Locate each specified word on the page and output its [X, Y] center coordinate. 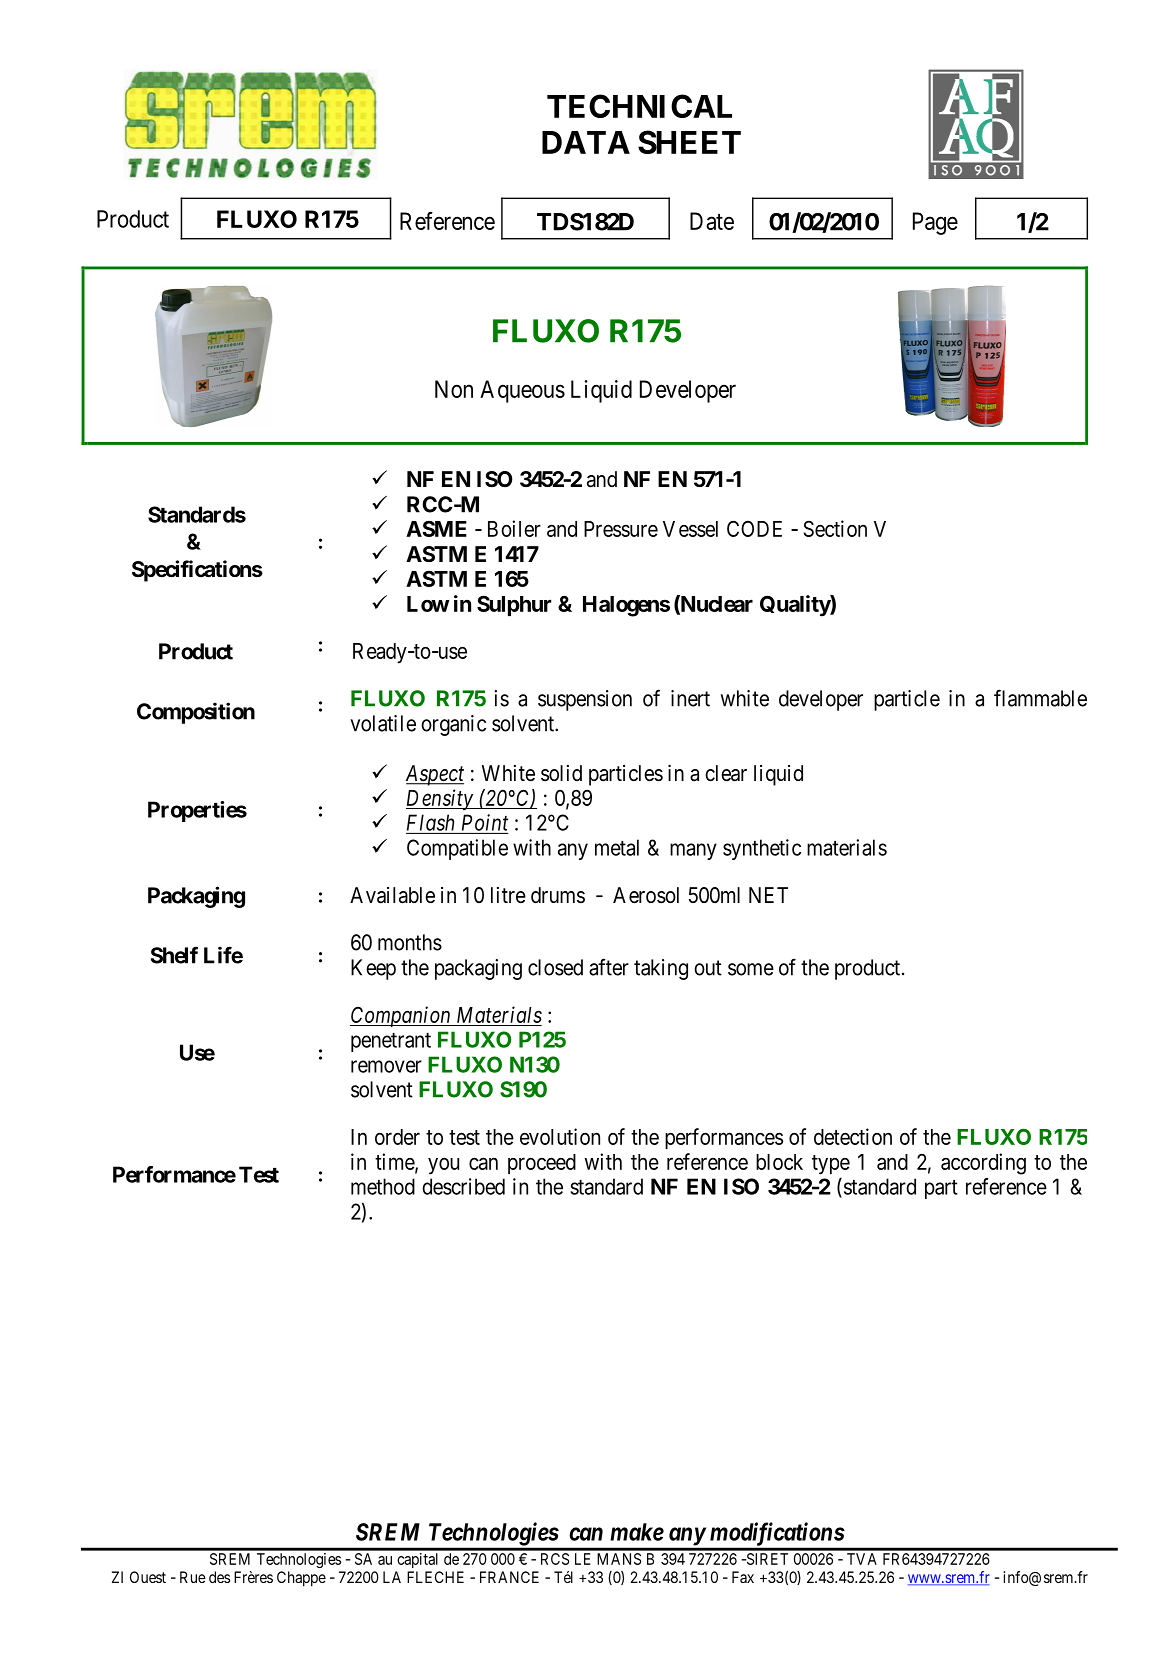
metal [617, 847]
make [637, 1532]
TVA [862, 1559]
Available [392, 895]
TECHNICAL [639, 106]
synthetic [762, 849]
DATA [586, 142]
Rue [193, 1577]
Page [935, 223]
